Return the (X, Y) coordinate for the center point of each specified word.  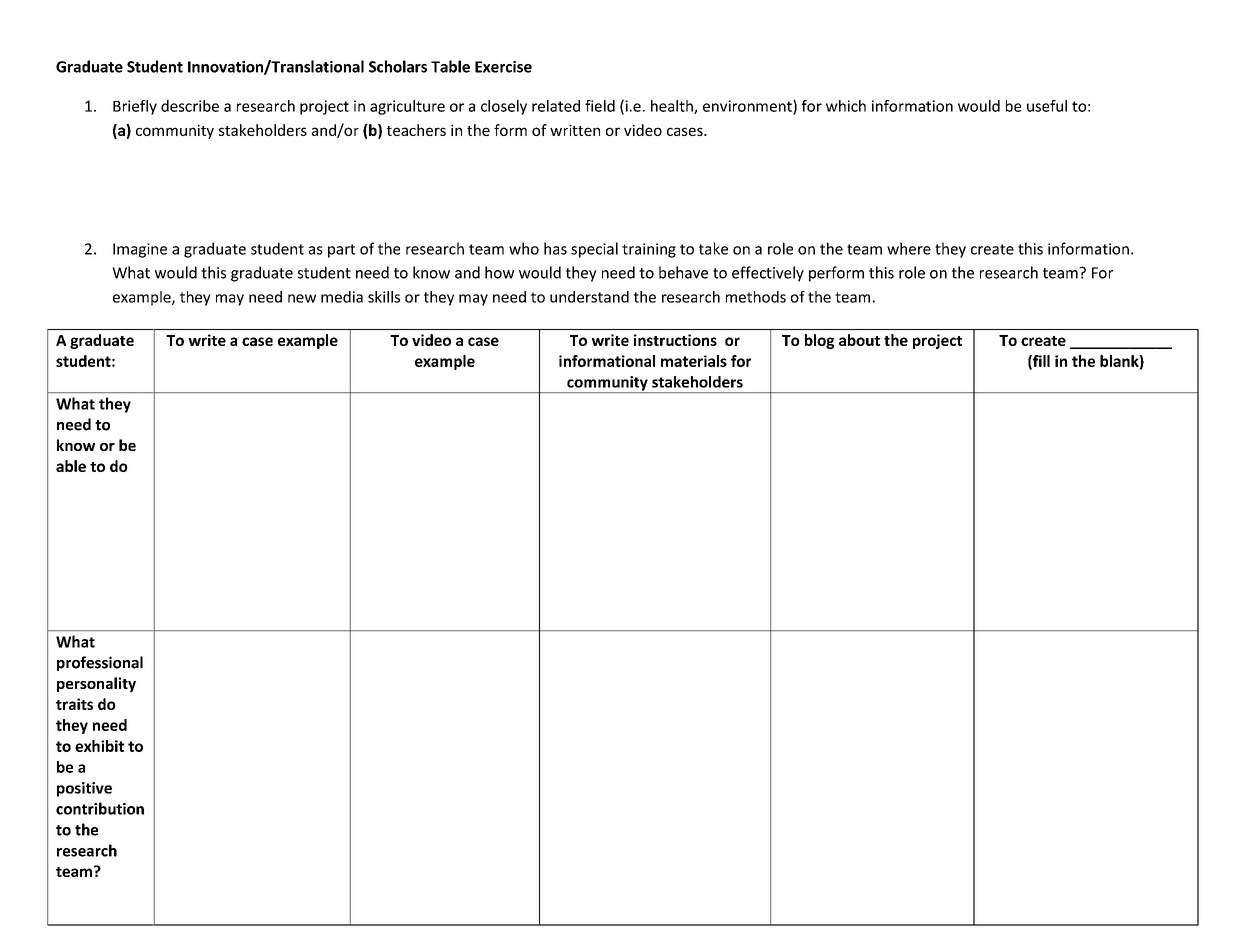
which (846, 106)
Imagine (140, 250)
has (555, 248)
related (556, 106)
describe (190, 106)
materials (694, 361)
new (302, 298)
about (859, 340)
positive (84, 789)
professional (100, 663)
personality (96, 684)
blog (819, 341)
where (909, 248)
